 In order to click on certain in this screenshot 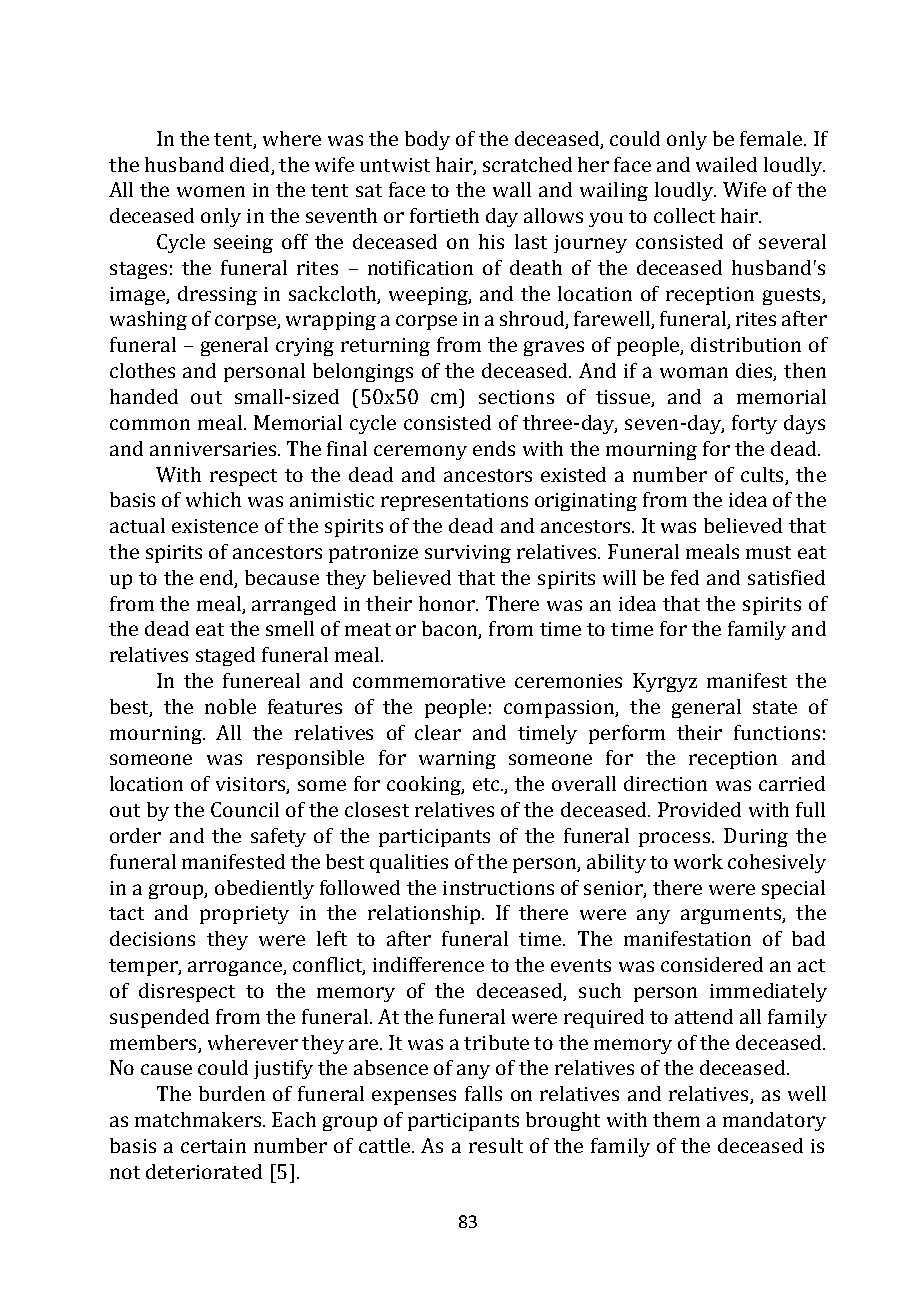, I will do `click(213, 1146)`.
